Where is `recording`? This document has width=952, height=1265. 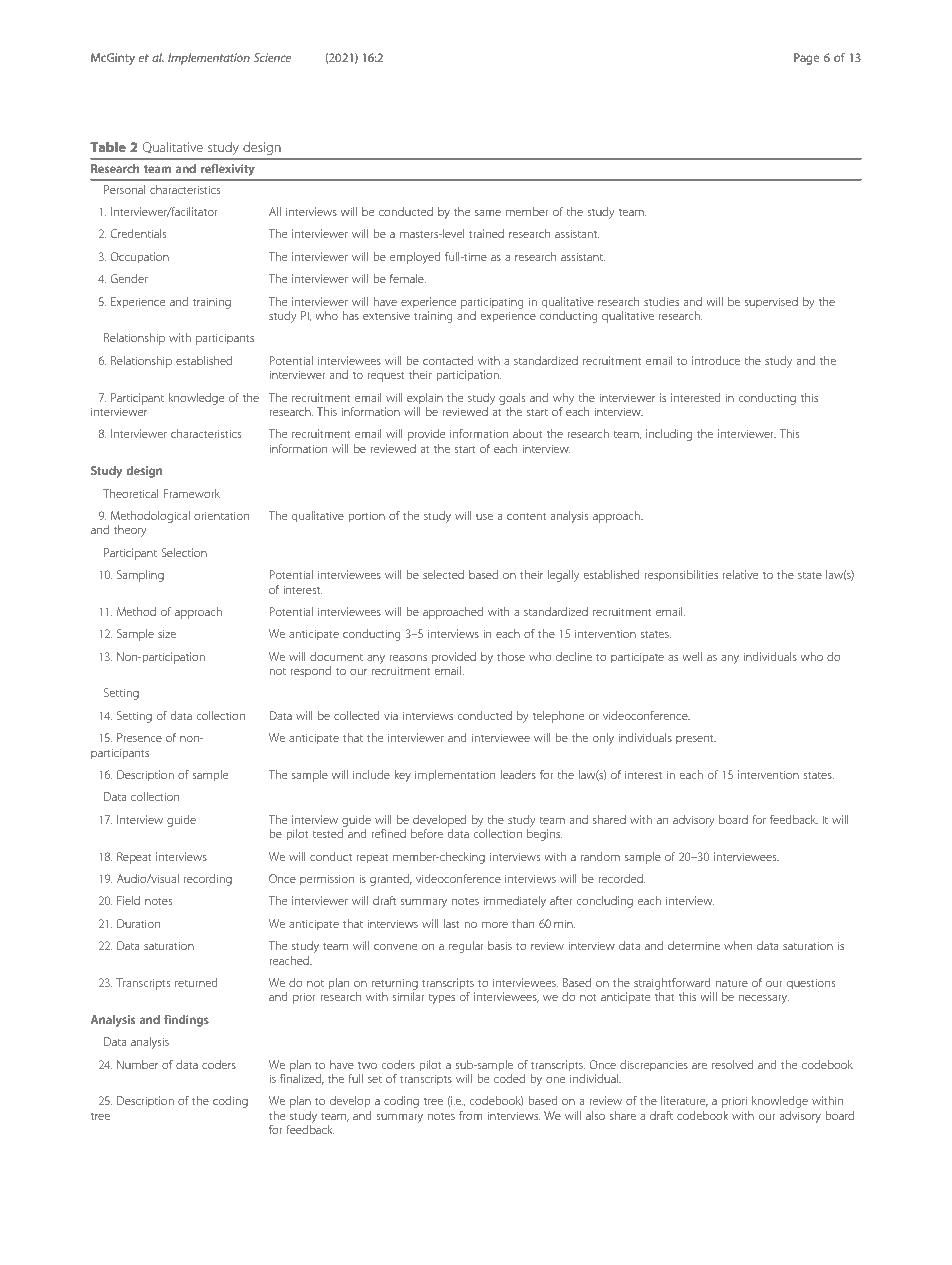
recording is located at coordinates (208, 880).
